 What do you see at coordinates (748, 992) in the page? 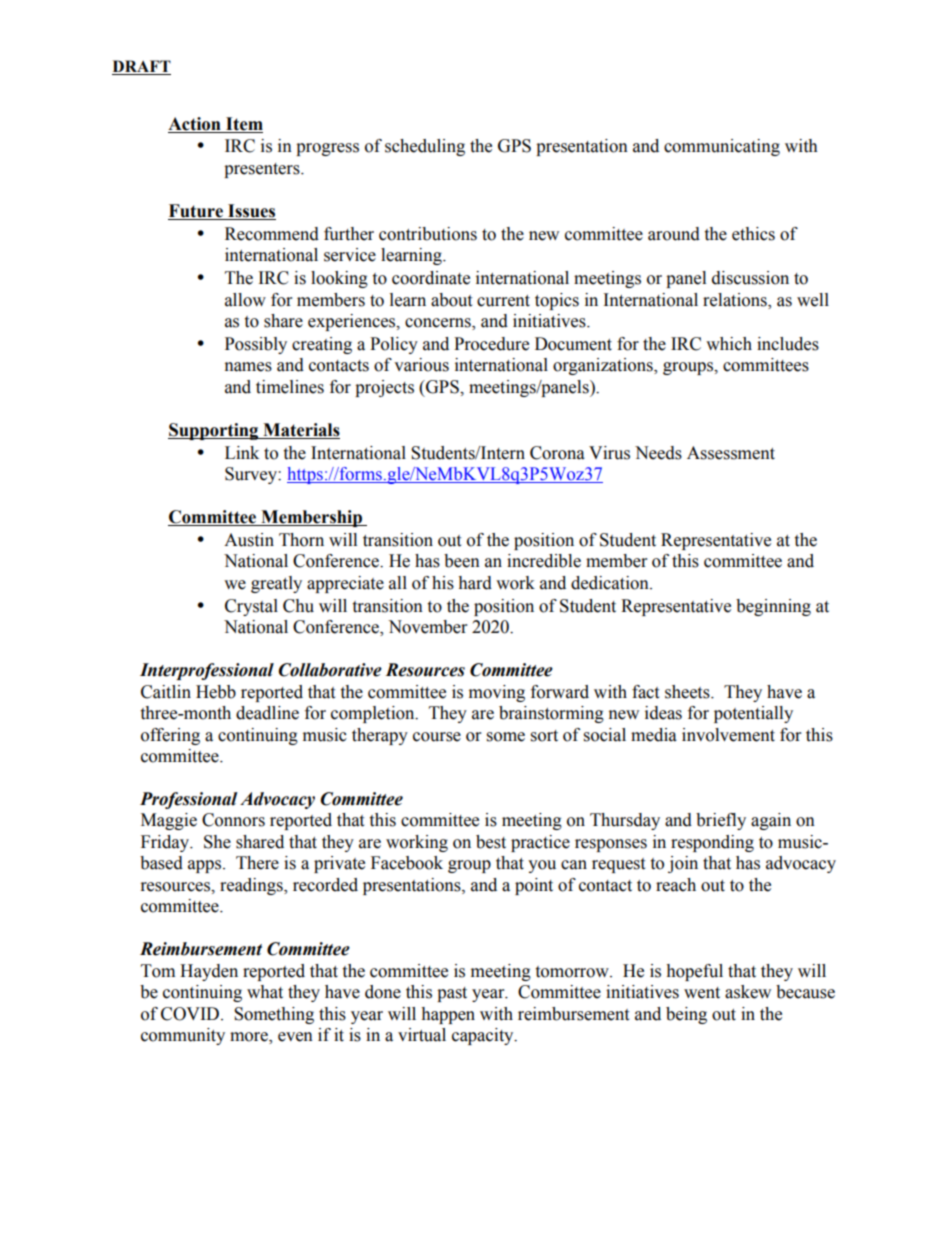
I see `askew` at bounding box center [748, 992].
